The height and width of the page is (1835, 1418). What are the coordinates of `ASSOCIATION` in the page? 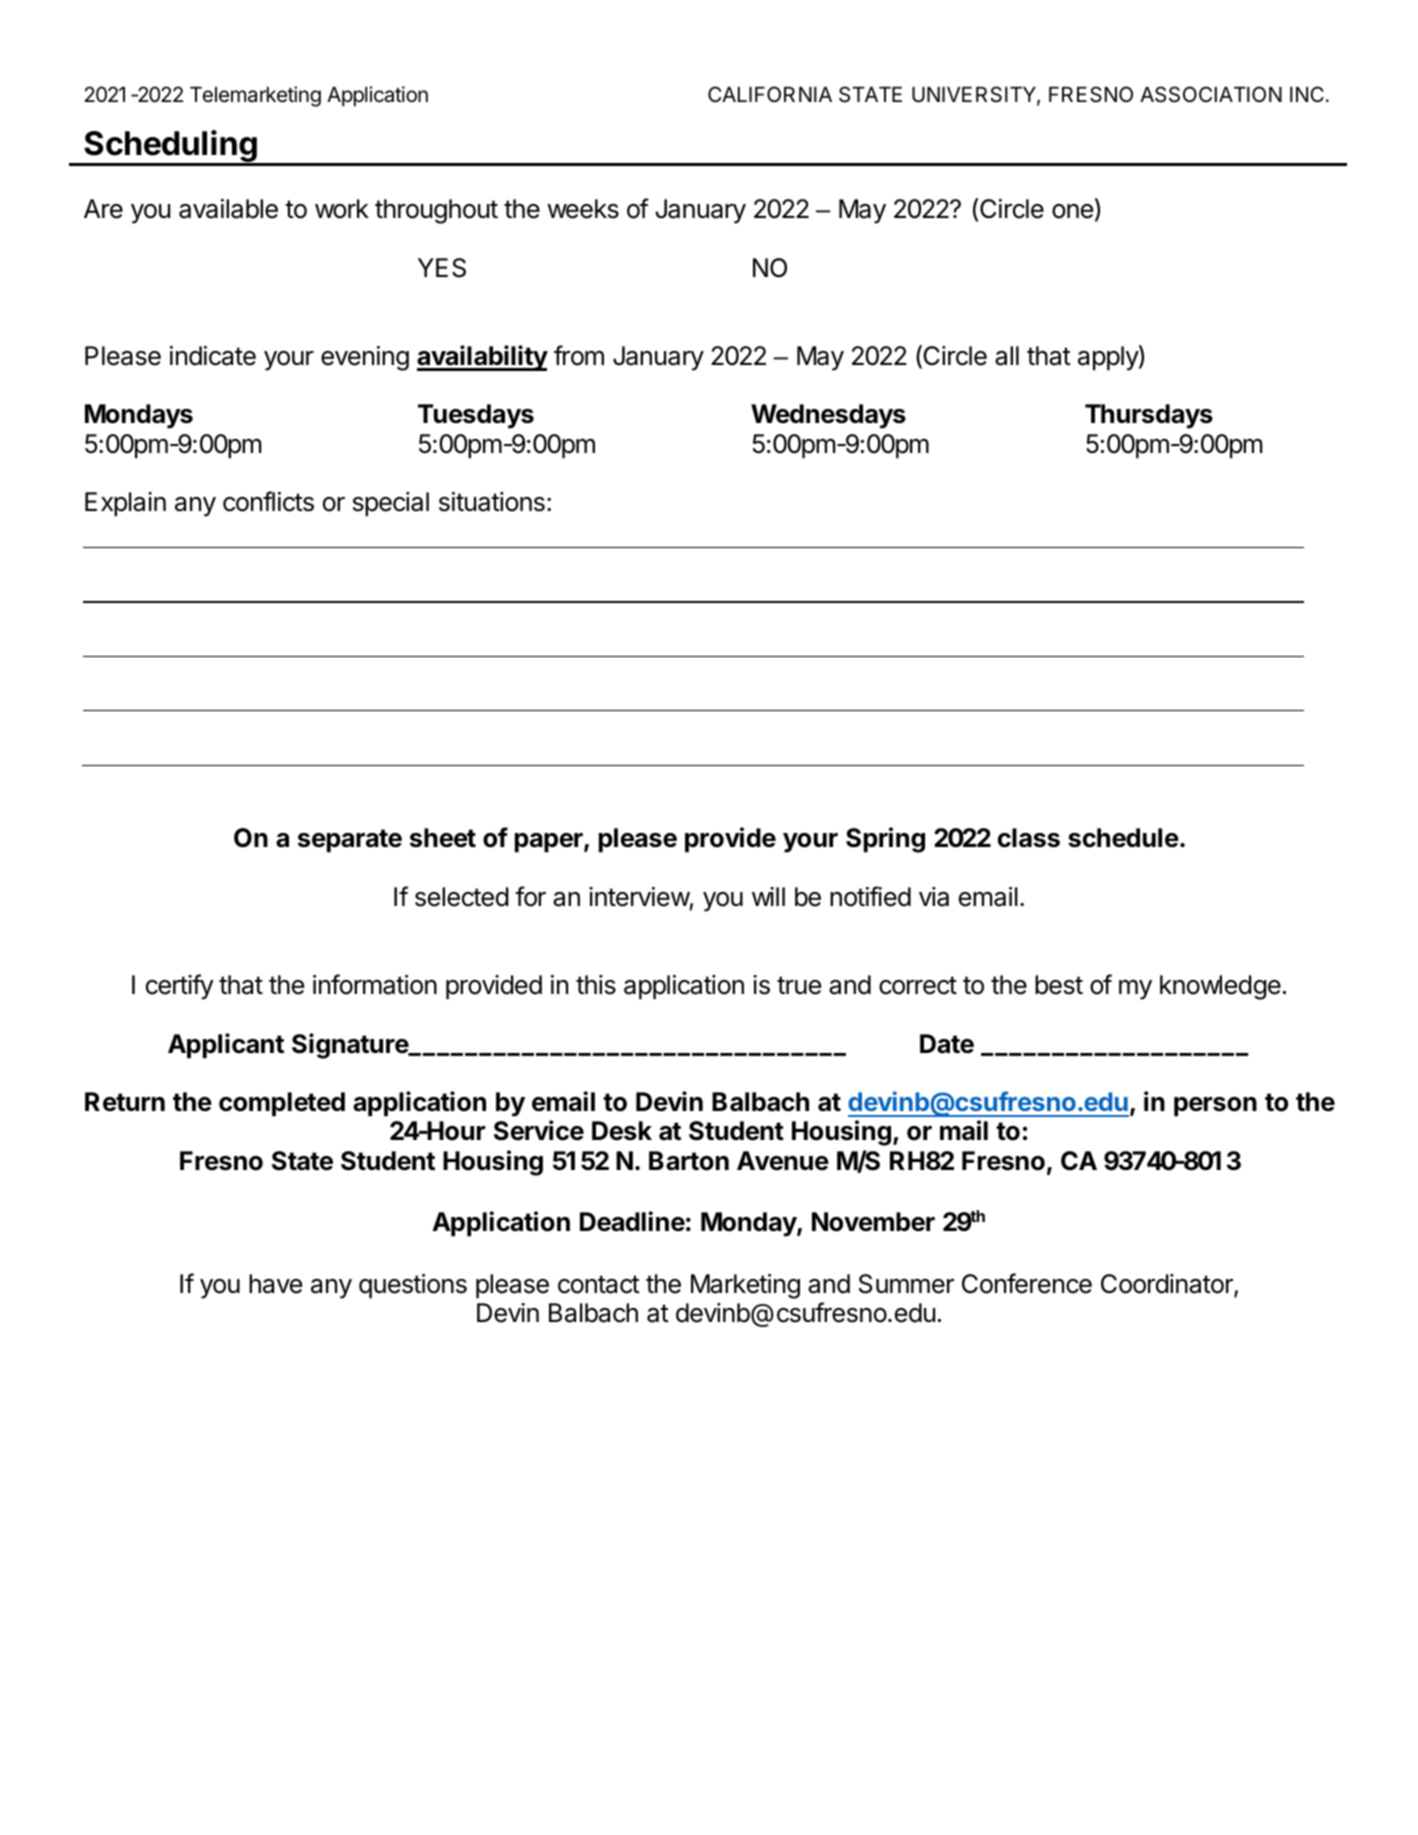 It's located at (1211, 94).
